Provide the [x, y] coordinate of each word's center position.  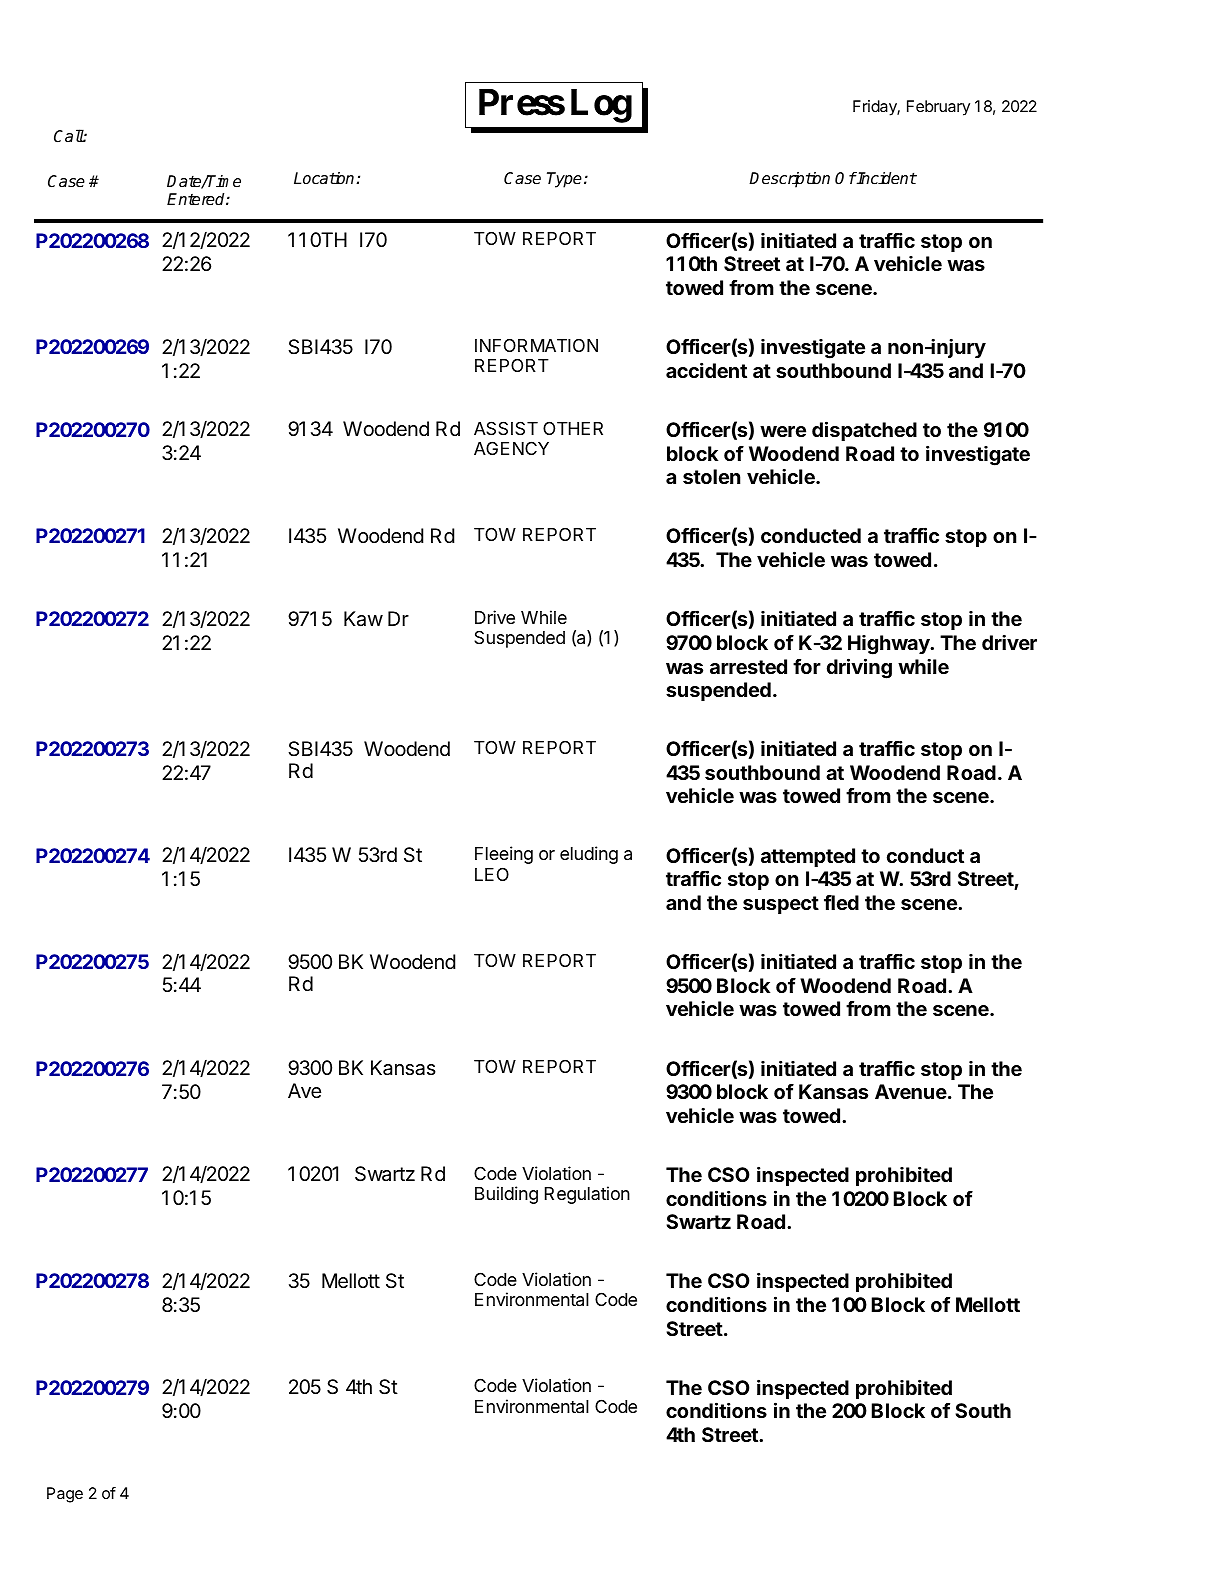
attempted [808, 857]
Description [789, 180]
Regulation [587, 1195]
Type [564, 180]
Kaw [363, 619]
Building [506, 1195]
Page [65, 1495]
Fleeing [504, 855]
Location [325, 178]
